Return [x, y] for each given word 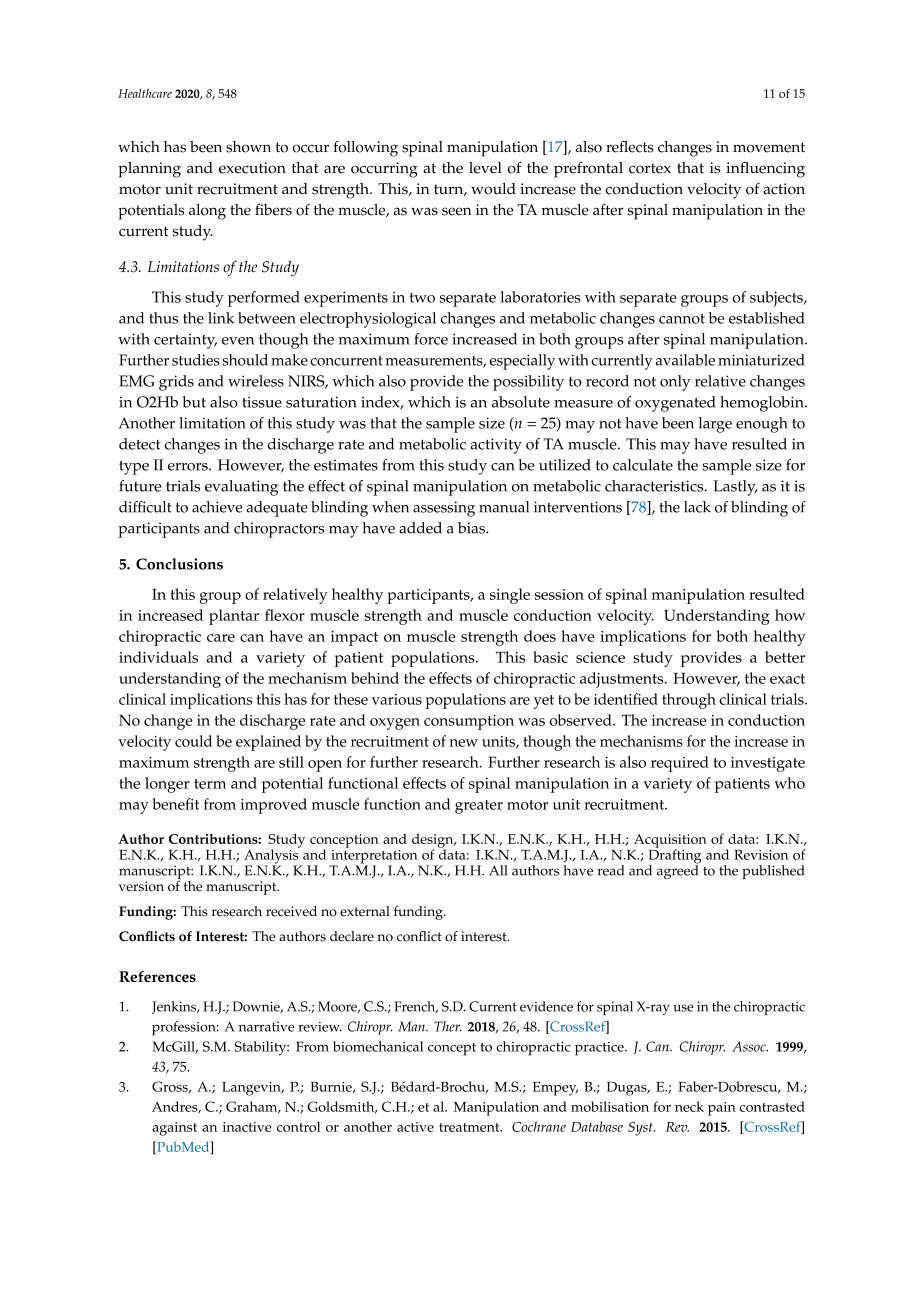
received [291, 911]
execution [252, 168]
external [365, 911]
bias [472, 528]
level [485, 168]
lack [697, 507]
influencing [765, 169]
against [174, 1129]
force [431, 339]
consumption [469, 722]
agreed [678, 871]
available [685, 360]
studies [195, 360]
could [193, 741]
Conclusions [179, 564]
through [689, 701]
